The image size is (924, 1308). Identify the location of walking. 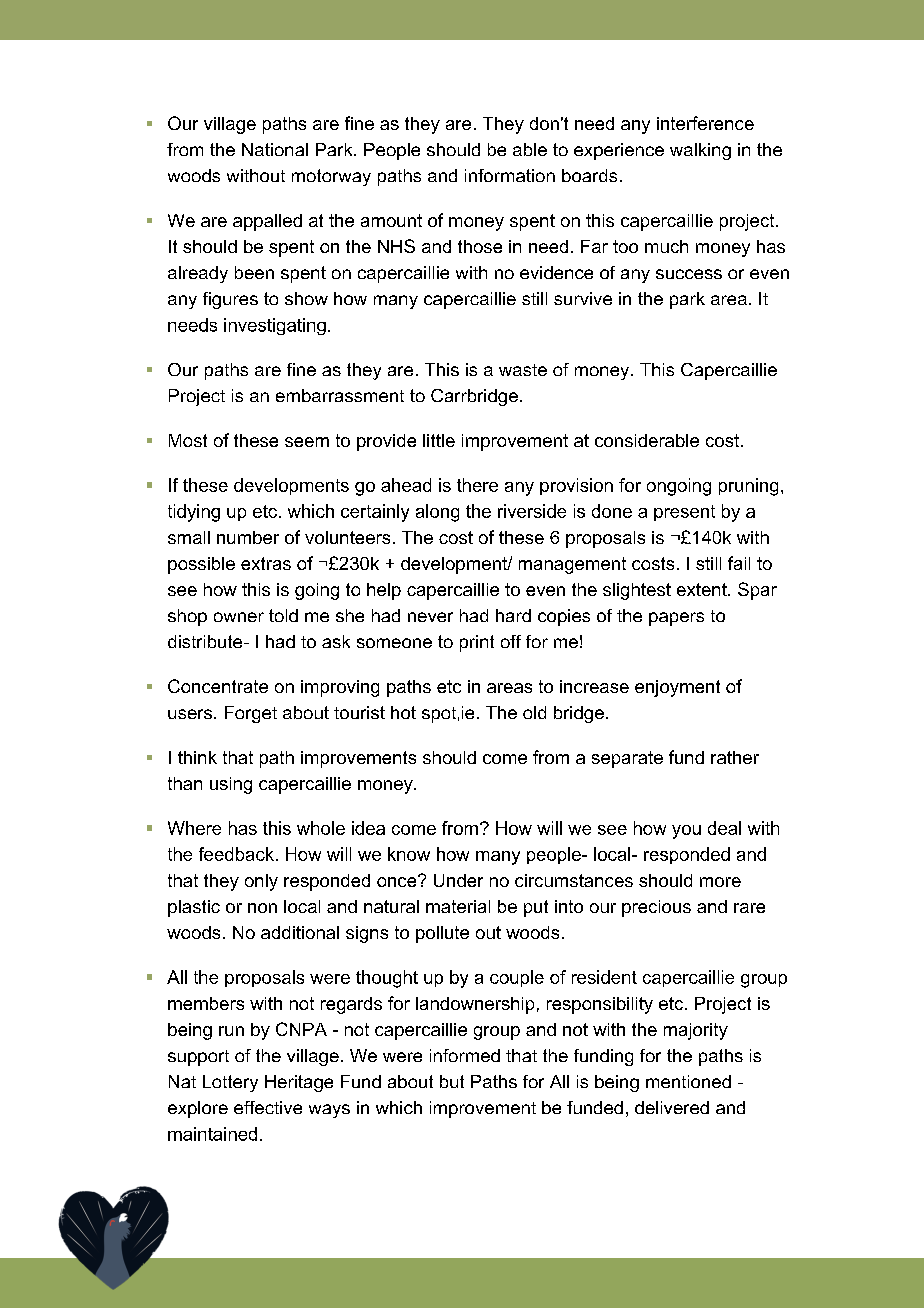
(700, 151).
